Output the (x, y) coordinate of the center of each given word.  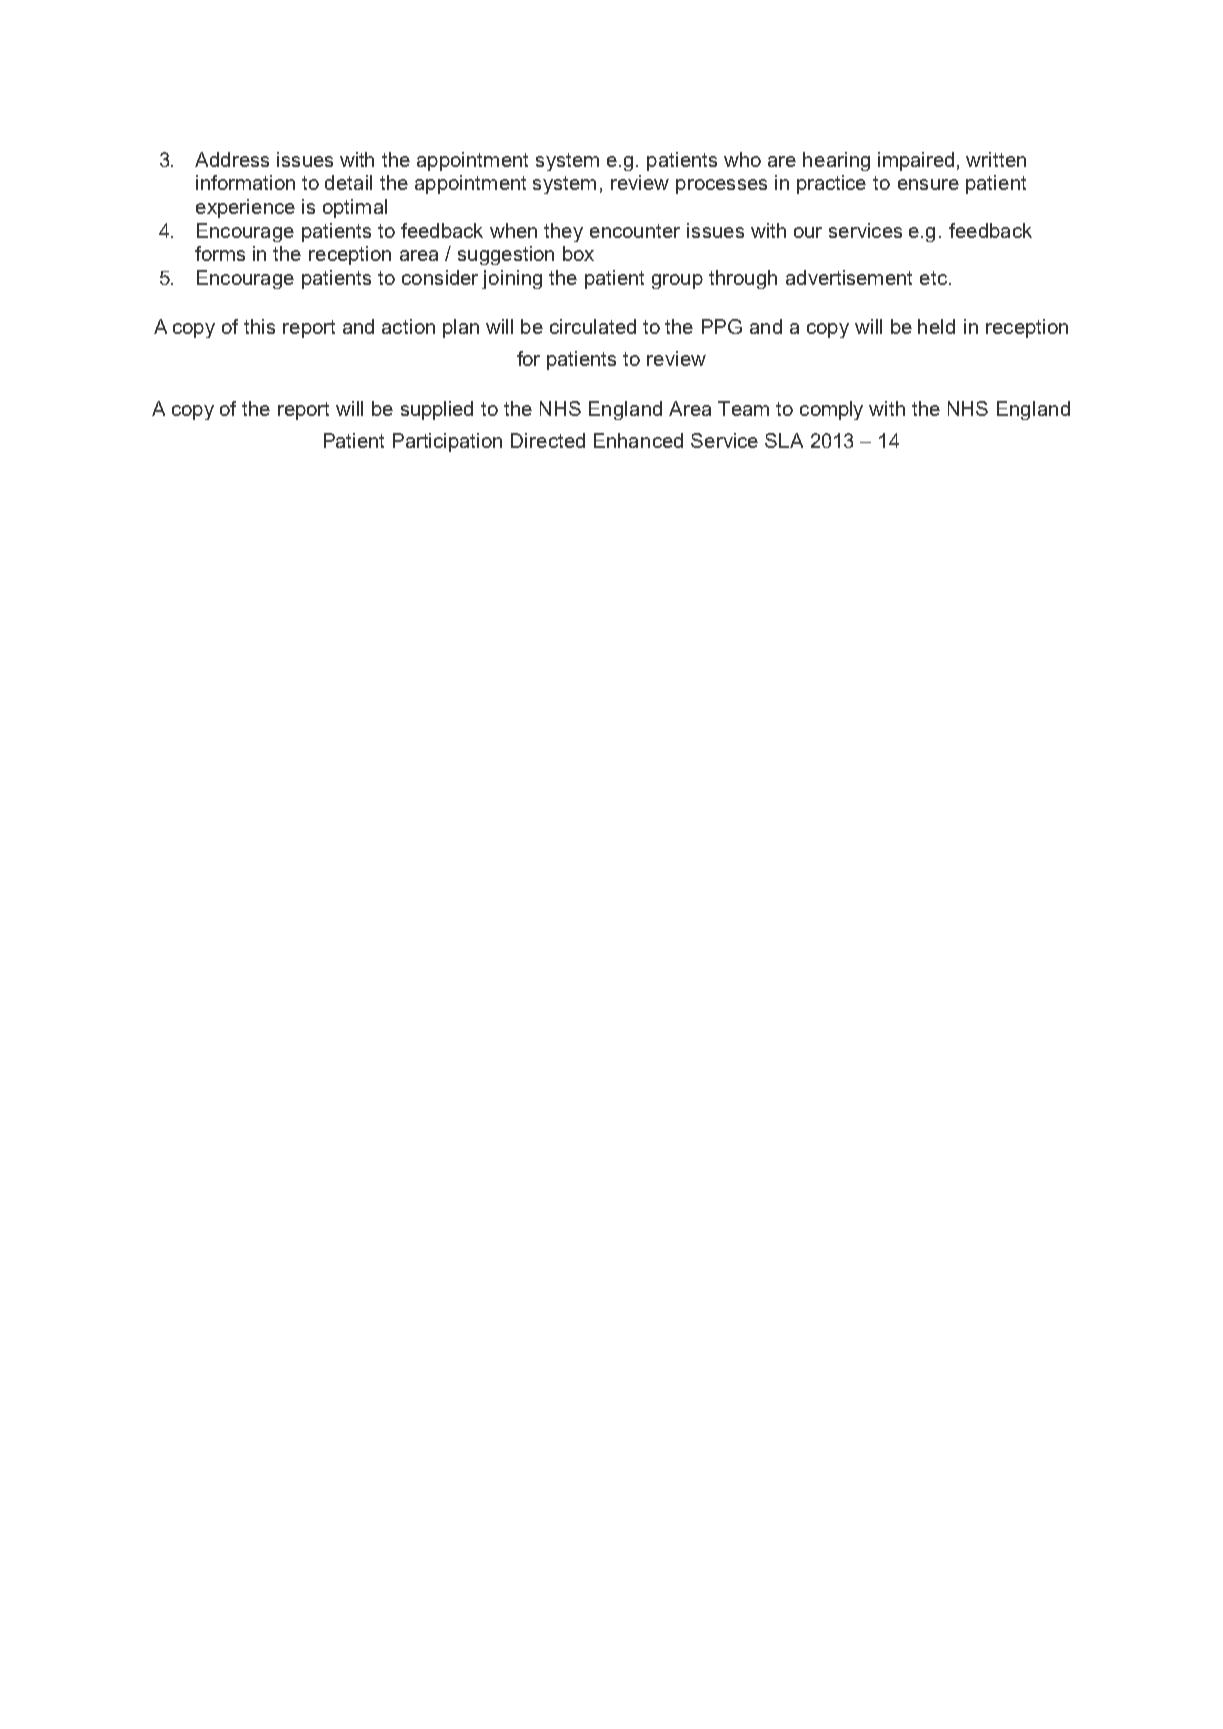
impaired (916, 161)
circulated (593, 326)
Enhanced (638, 440)
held (936, 326)
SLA (784, 440)
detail (348, 182)
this (259, 326)
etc (933, 278)
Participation (447, 442)
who (742, 159)
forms (220, 253)
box (578, 253)
